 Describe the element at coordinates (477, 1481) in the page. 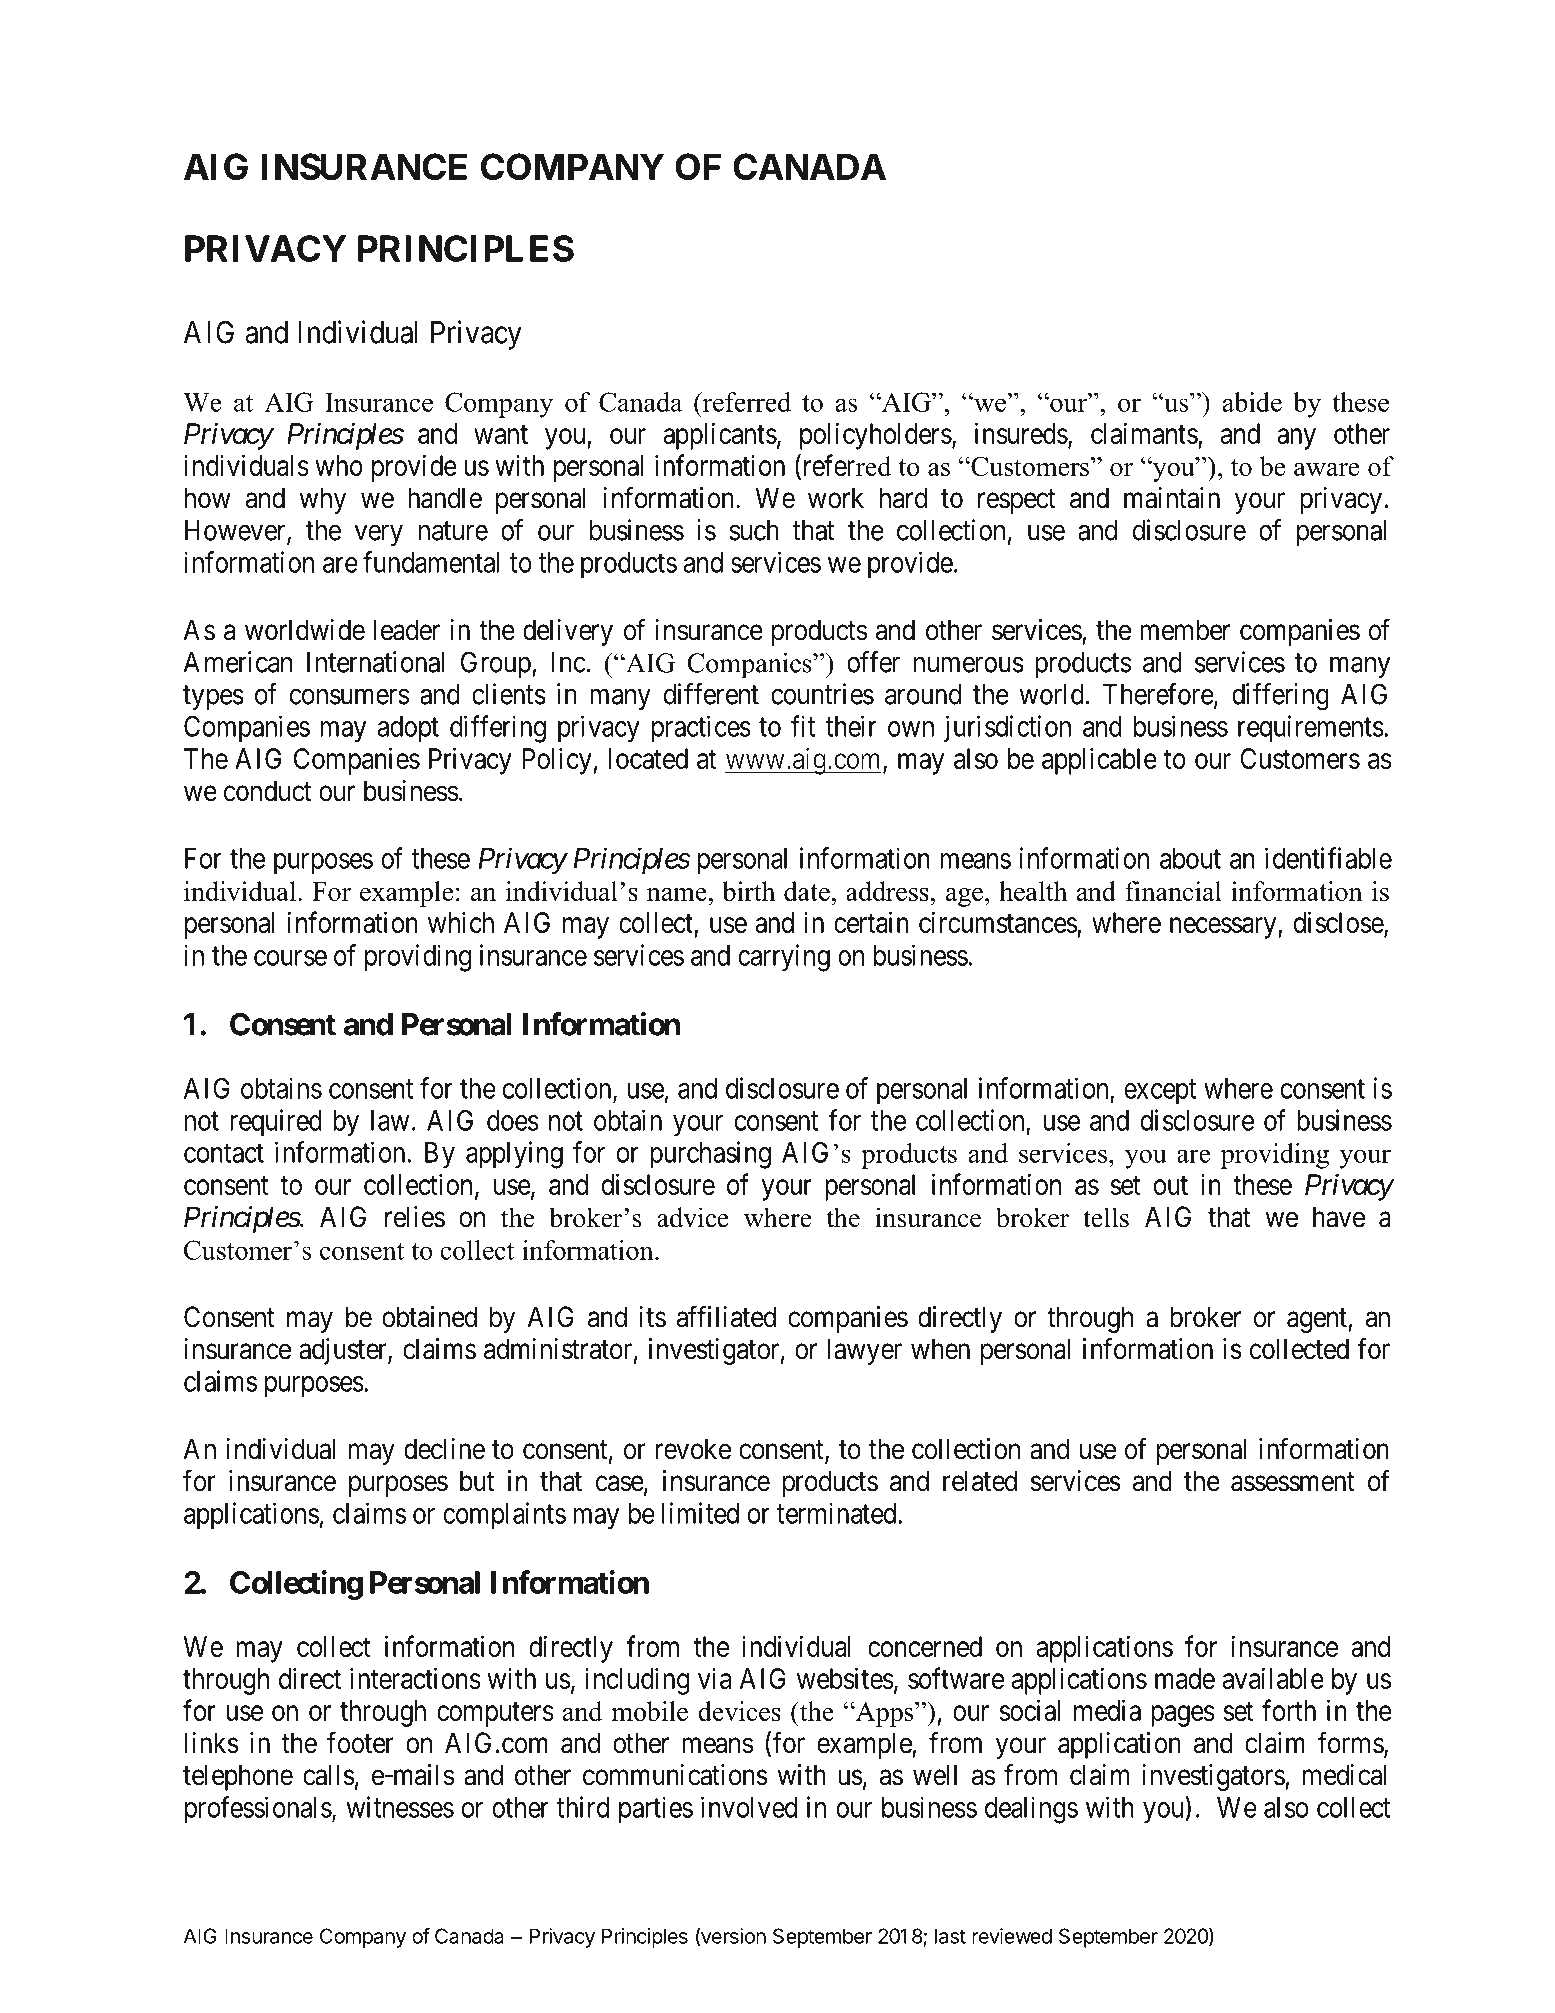

I see `but` at that location.
